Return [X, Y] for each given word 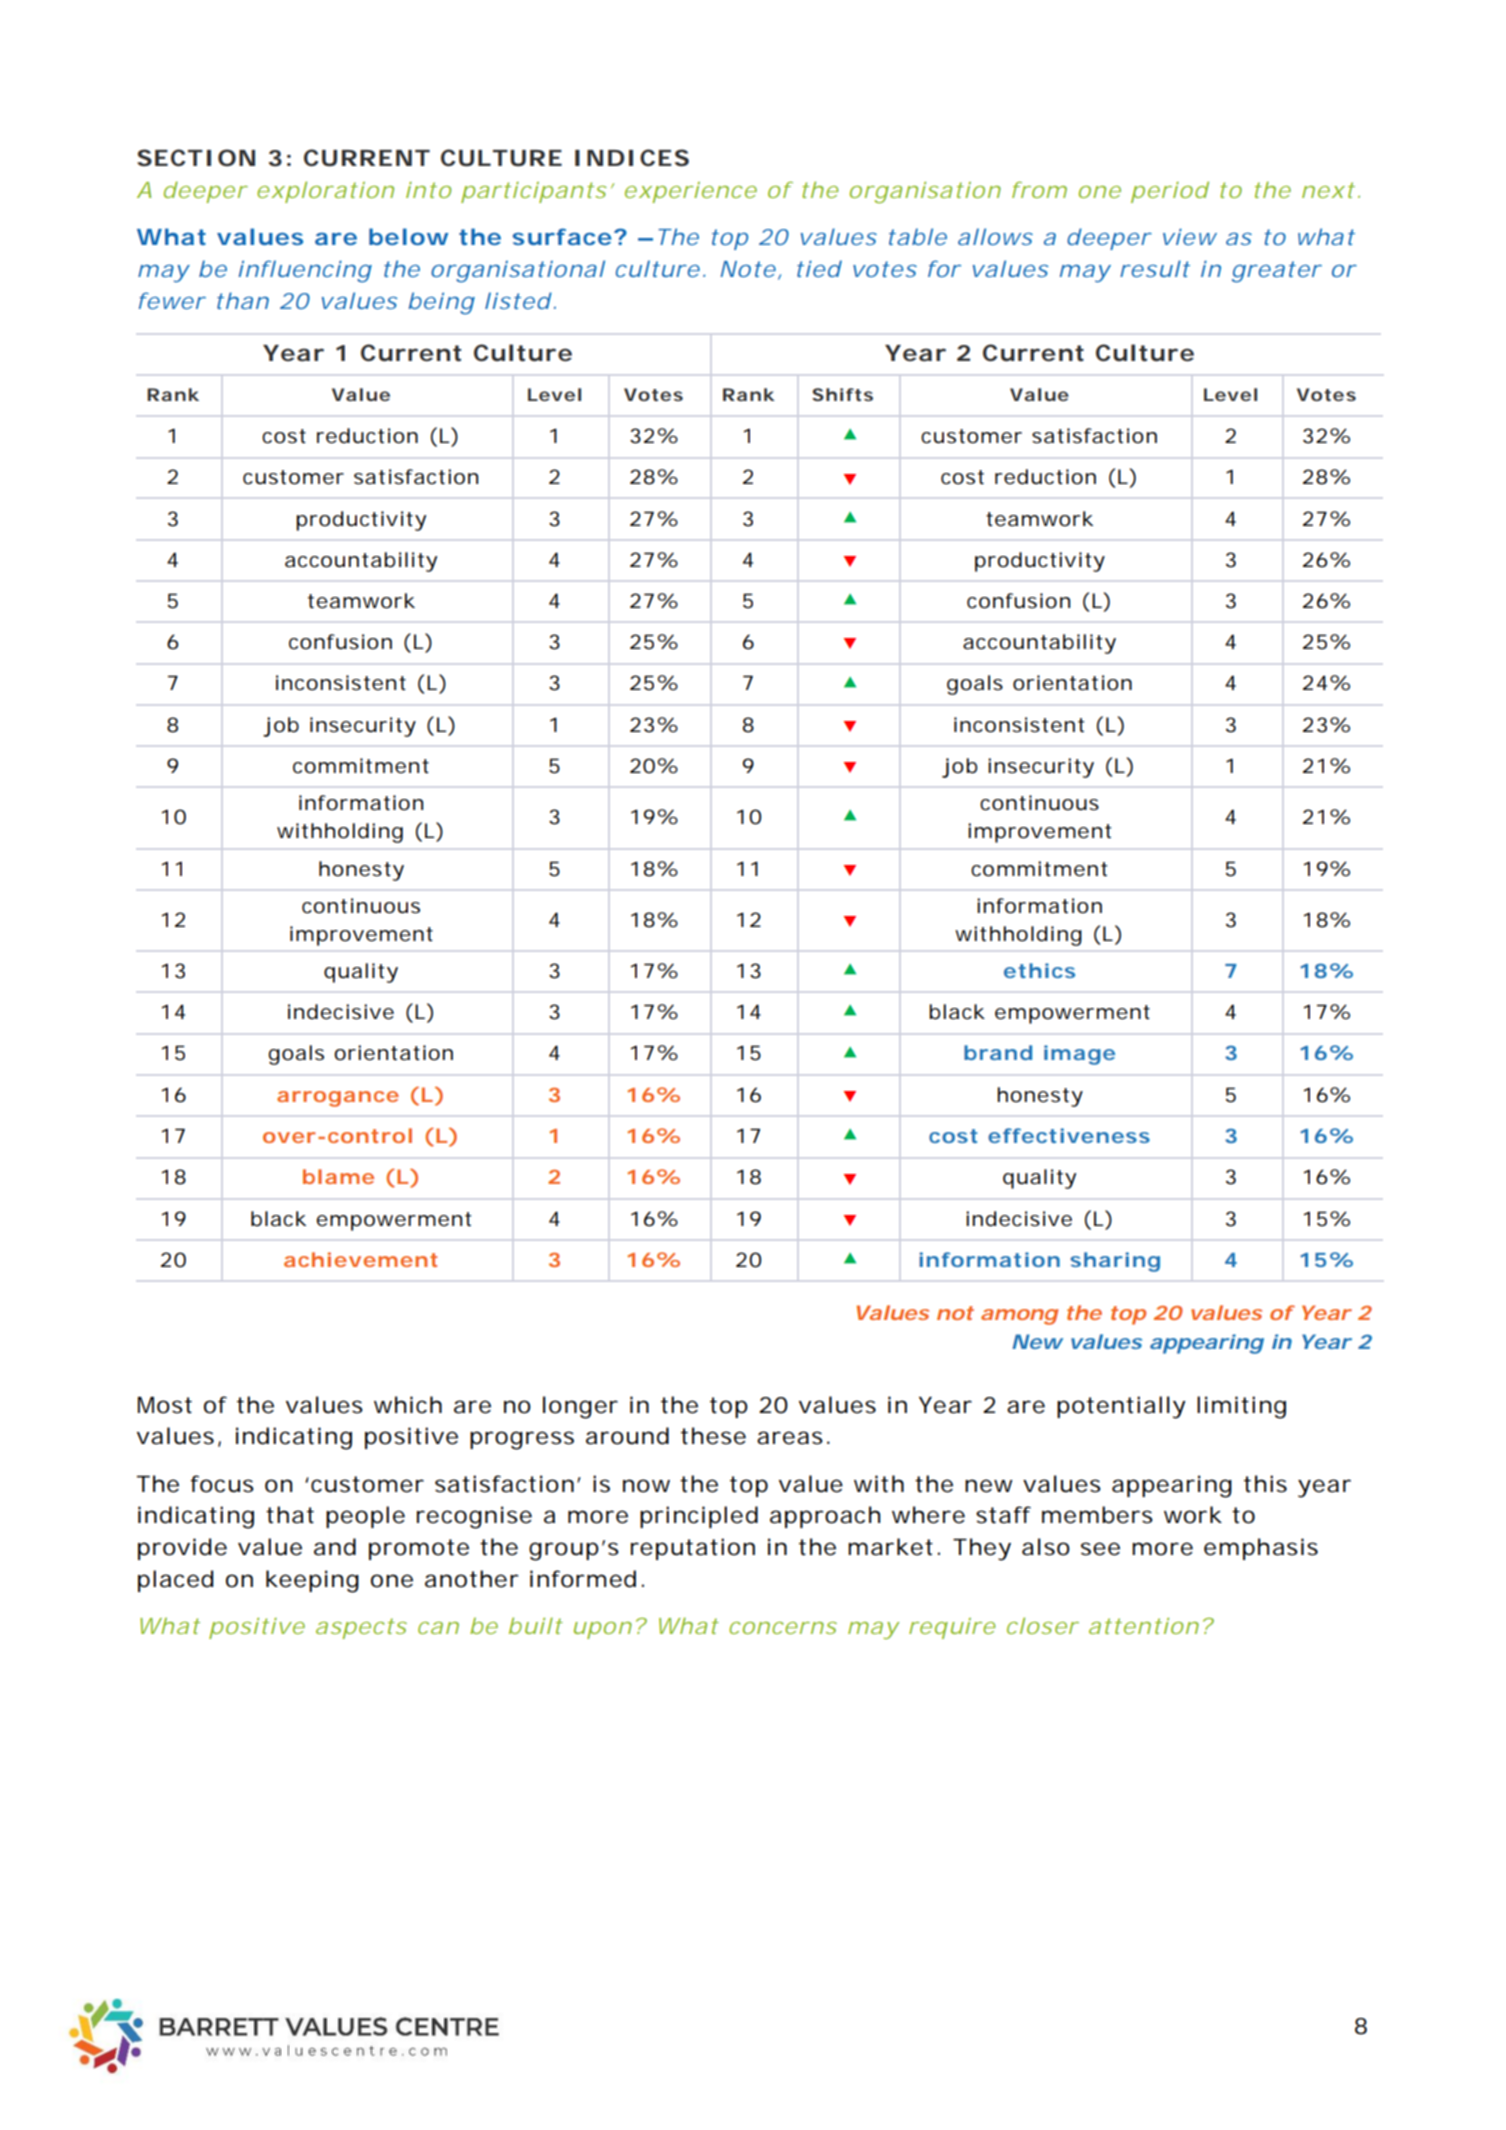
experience [691, 192]
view [1190, 236]
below [408, 236]
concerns [783, 1628]
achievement [360, 1259]
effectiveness [1069, 1135]
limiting [1241, 1407]
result [1155, 268]
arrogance [338, 1099]
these [713, 1436]
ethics [1039, 970]
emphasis [1261, 1549]
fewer [172, 300]
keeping [312, 1581]
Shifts [842, 394]
